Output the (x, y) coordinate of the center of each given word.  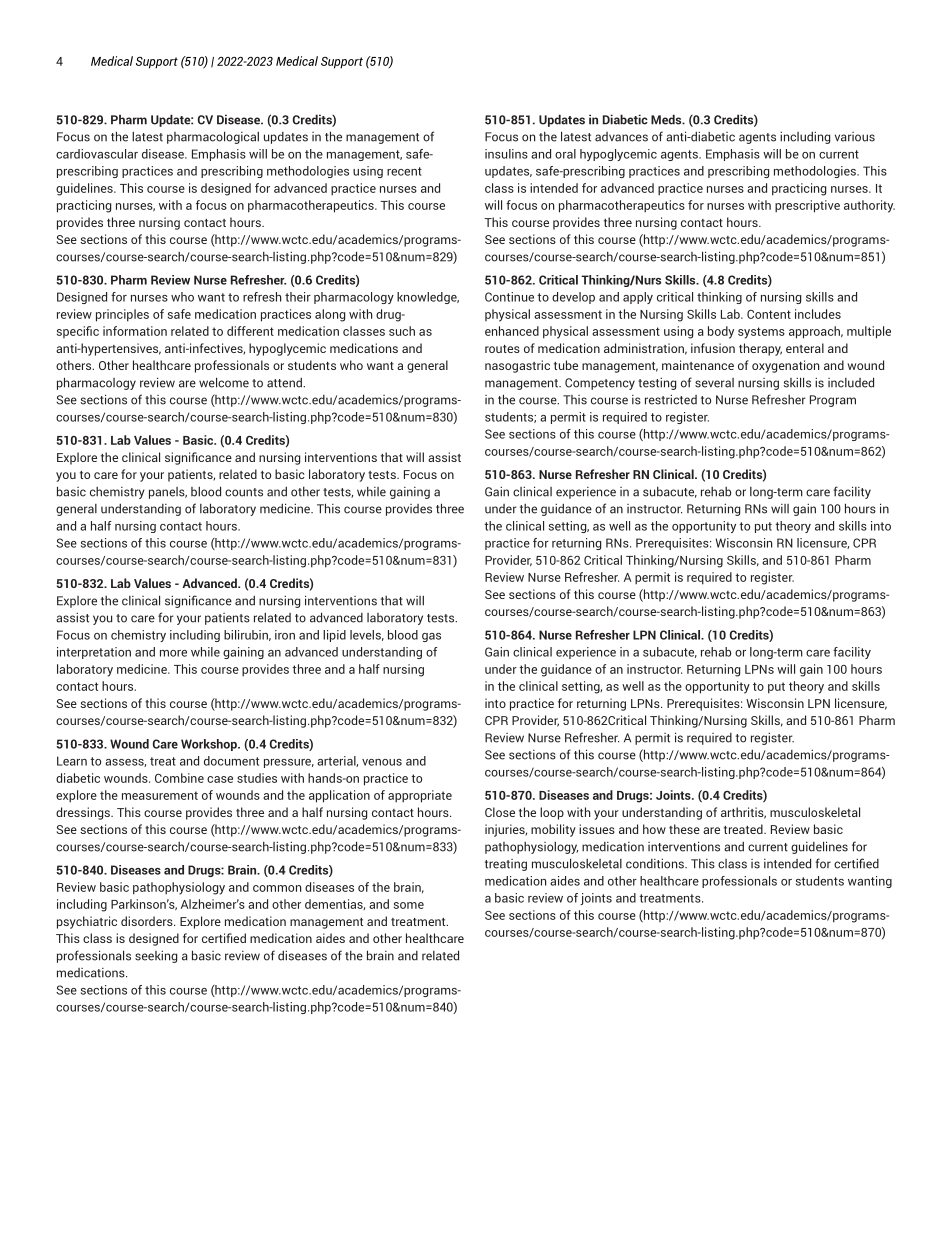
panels (168, 493)
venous (382, 762)
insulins (506, 154)
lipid (334, 636)
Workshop (210, 745)
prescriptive (807, 206)
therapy (760, 349)
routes (502, 349)
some (409, 905)
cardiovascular (97, 154)
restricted (671, 400)
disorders (148, 921)
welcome (224, 382)
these (684, 829)
